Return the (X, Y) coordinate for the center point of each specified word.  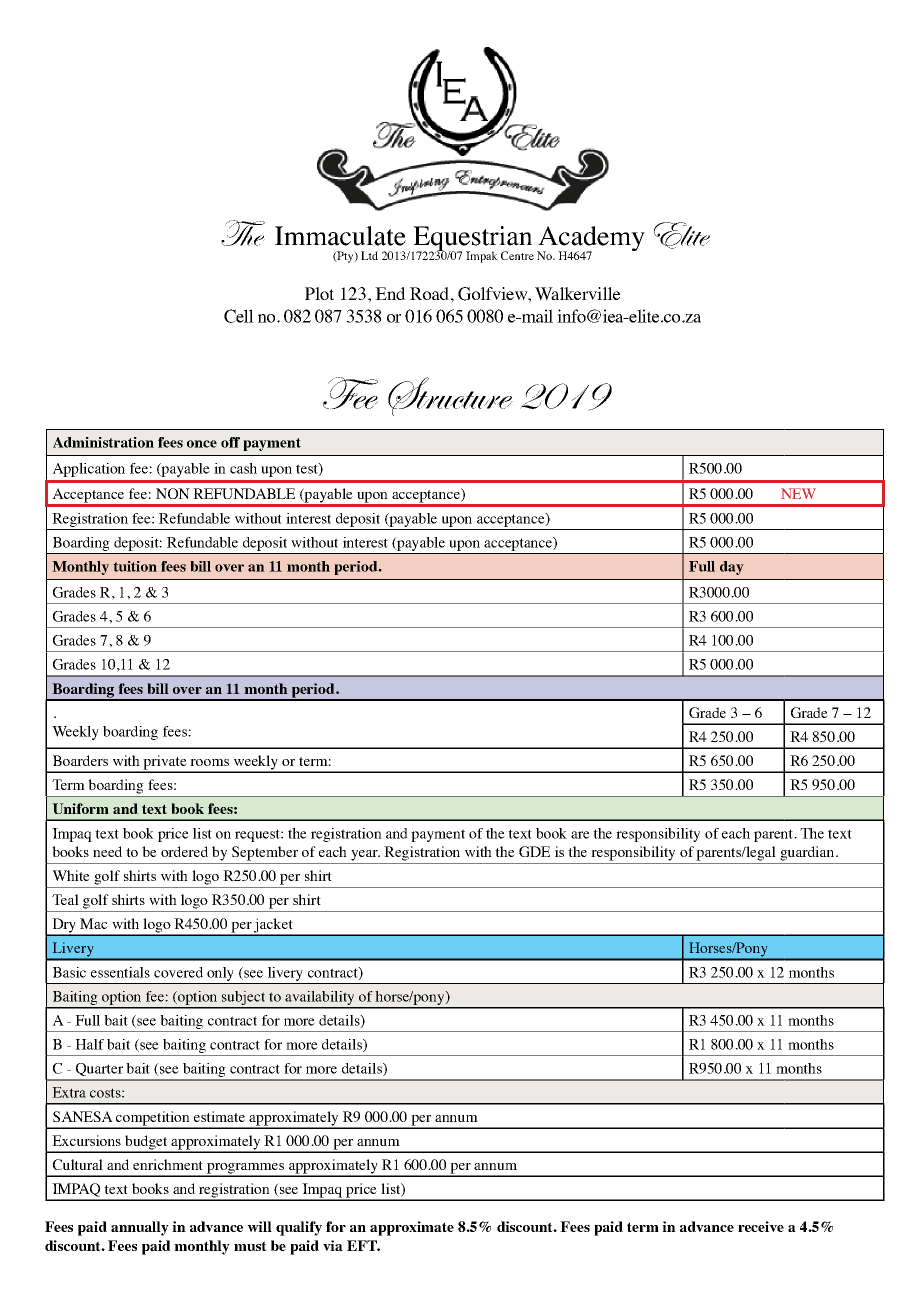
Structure (450, 396)
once (202, 444)
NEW (798, 493)
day (732, 568)
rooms (209, 762)
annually (140, 1228)
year (365, 855)
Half (89, 1044)
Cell (239, 316)
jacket (274, 926)
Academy (591, 240)
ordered (184, 851)
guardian (808, 853)
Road (429, 293)
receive (761, 1226)
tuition (135, 566)
